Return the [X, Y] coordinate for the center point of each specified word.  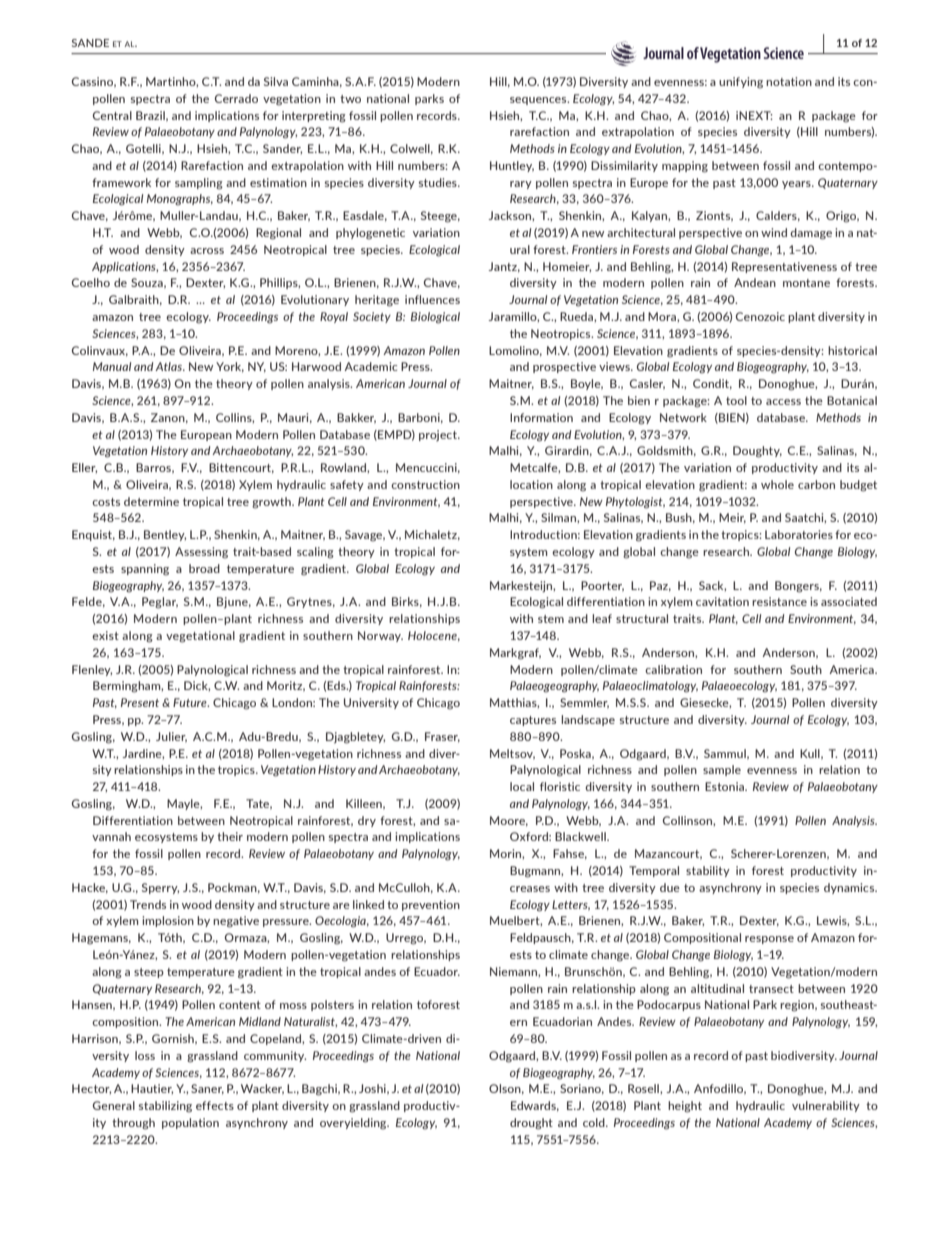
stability [708, 871]
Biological [435, 318]
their [230, 836]
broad [204, 568]
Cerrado [236, 98]
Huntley [512, 166]
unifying [741, 83]
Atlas [169, 366]
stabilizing [165, 1107]
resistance [779, 601]
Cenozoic [760, 316]
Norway [380, 636]
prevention [431, 905]
